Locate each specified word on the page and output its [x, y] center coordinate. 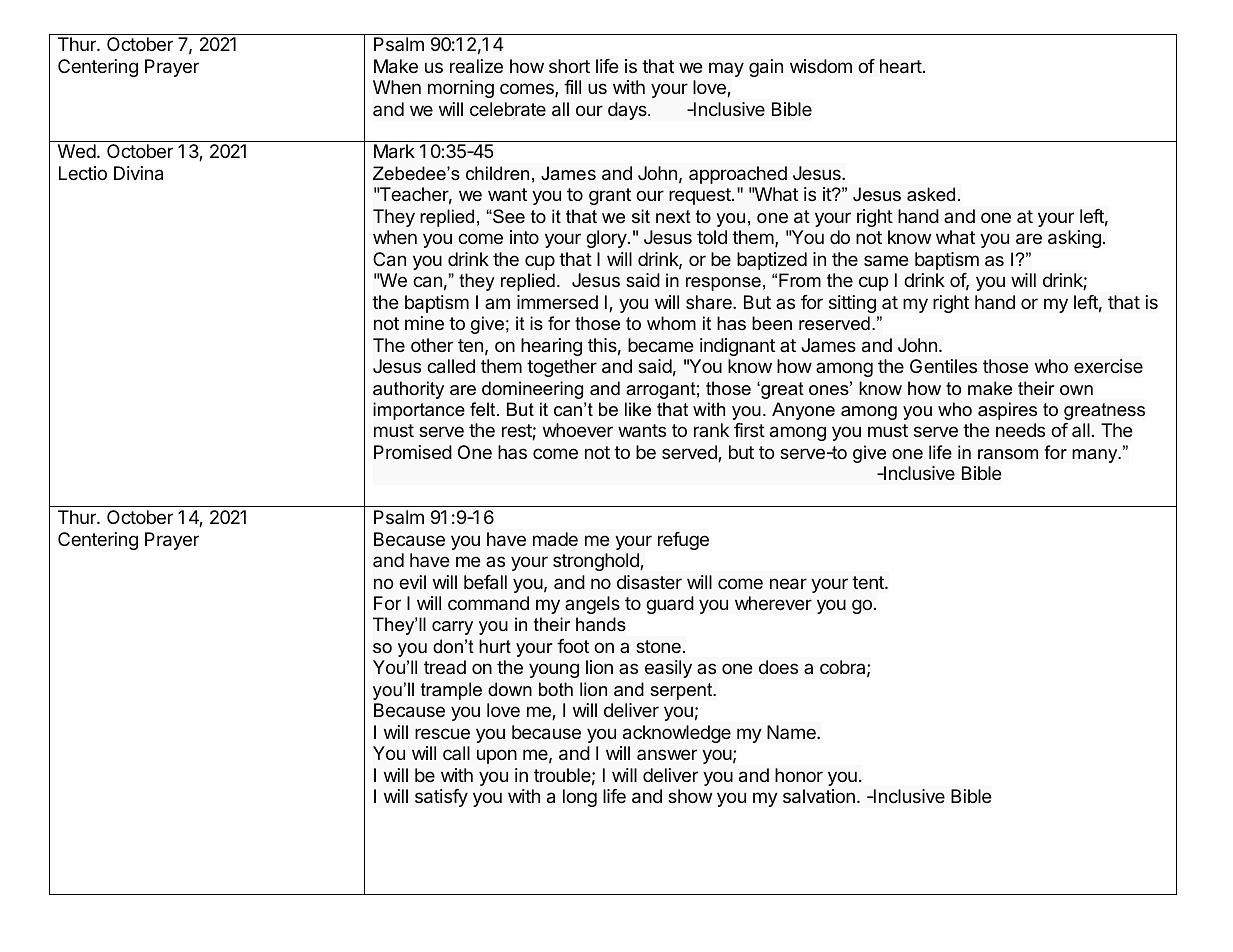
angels [592, 605]
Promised [413, 452]
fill [572, 87]
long [580, 798]
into [524, 237]
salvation [819, 796]
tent [869, 582]
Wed [77, 151]
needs [1020, 430]
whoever [578, 430]
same [886, 261]
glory [607, 239]
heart [901, 66]
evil [412, 582]
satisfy [441, 798]
